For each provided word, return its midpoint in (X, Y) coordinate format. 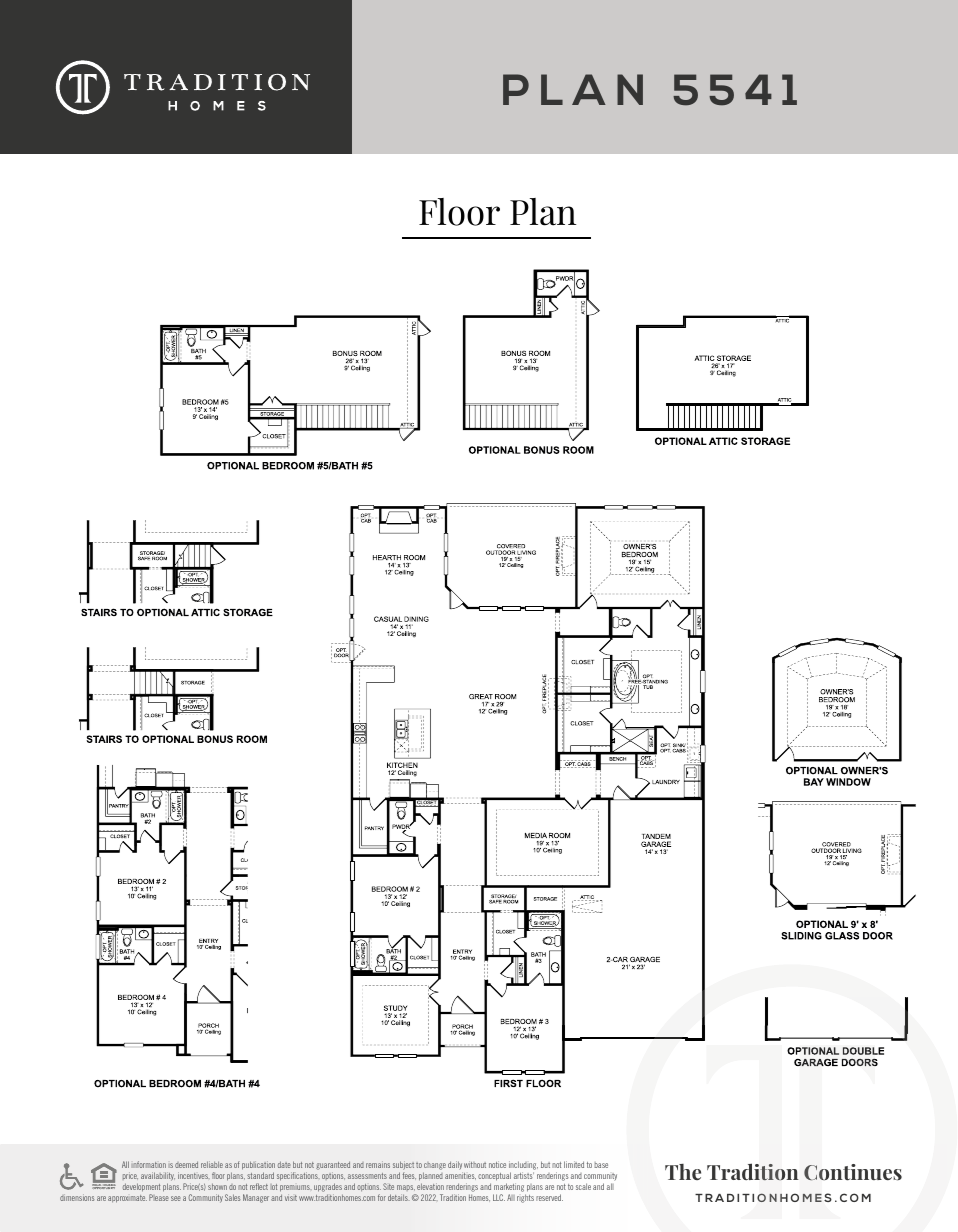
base (601, 1165)
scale (583, 1186)
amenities (460, 1176)
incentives (194, 1175)
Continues (853, 1172)
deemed (186, 1164)
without (475, 1164)
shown (217, 1186)
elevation (430, 1186)
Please (159, 1197)
